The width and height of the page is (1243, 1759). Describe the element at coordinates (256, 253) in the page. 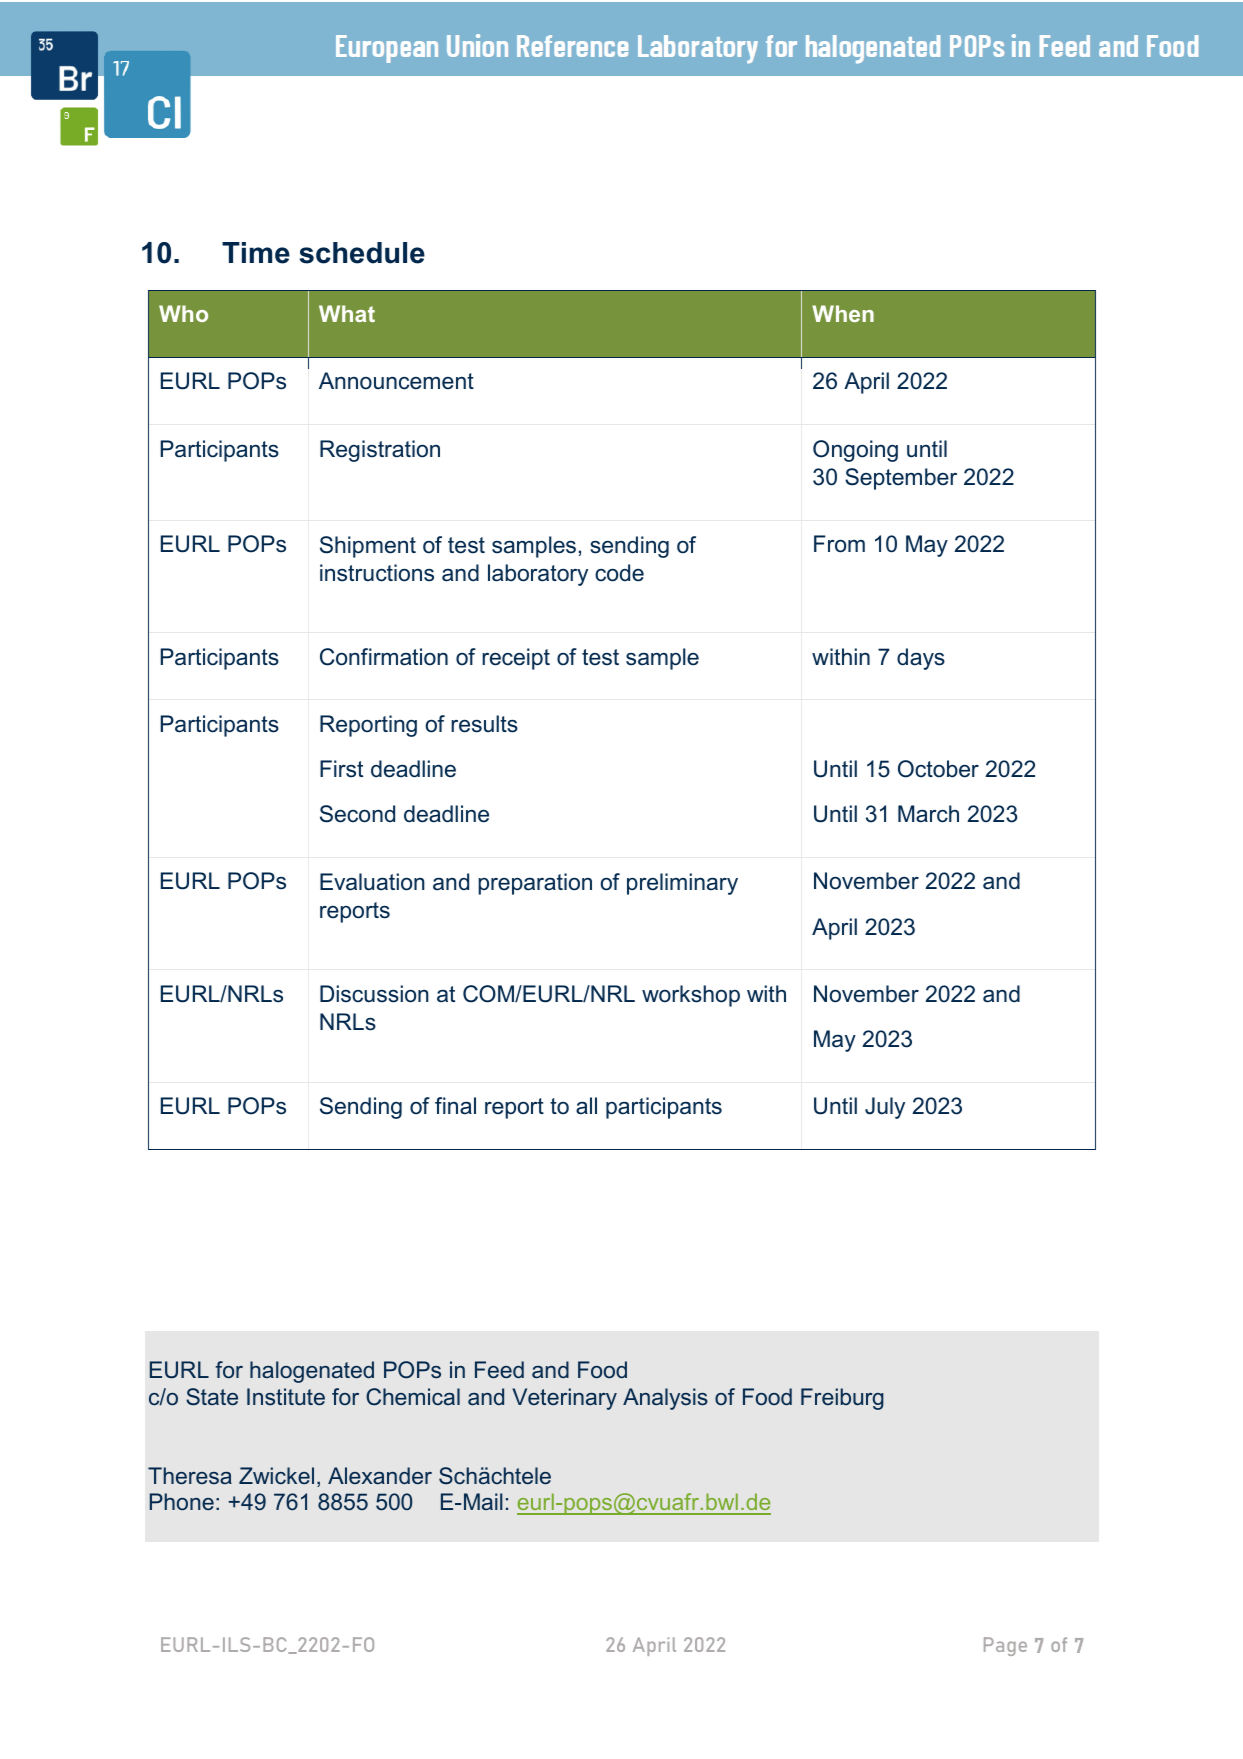

I see `Time` at that location.
